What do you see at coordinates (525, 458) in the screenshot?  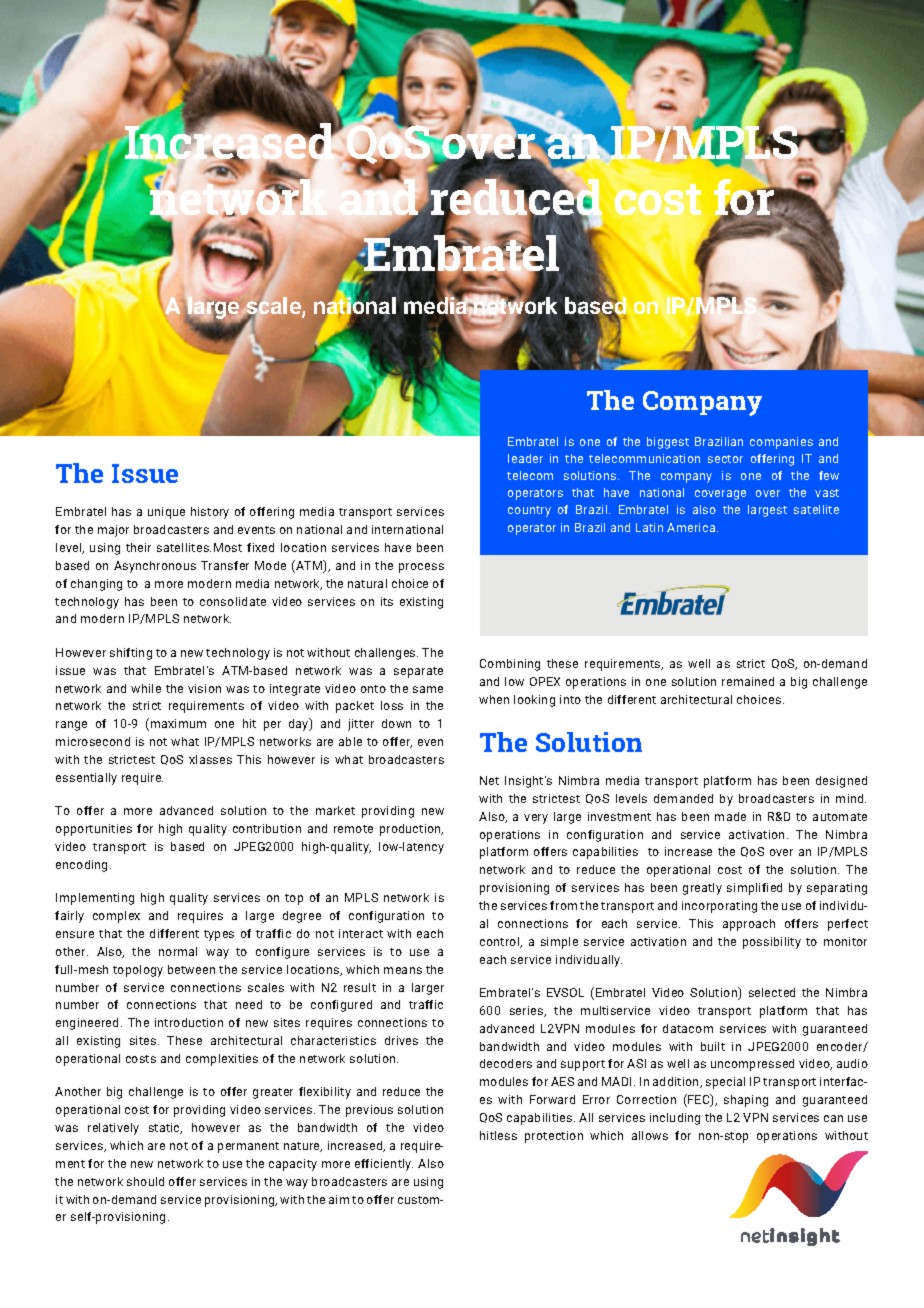 I see `leader` at bounding box center [525, 458].
